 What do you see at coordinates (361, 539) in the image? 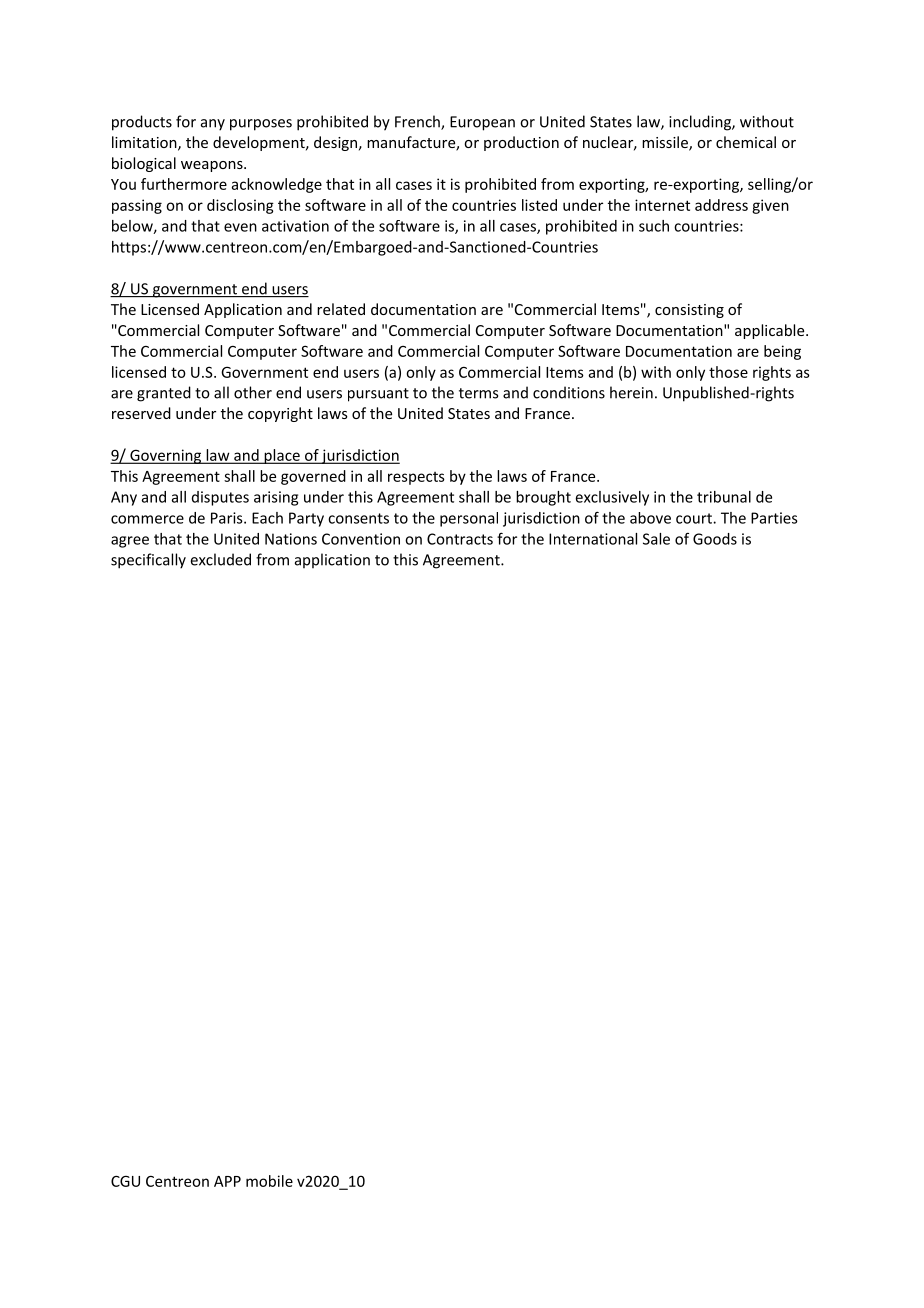
I see `Convention` at bounding box center [361, 539].
